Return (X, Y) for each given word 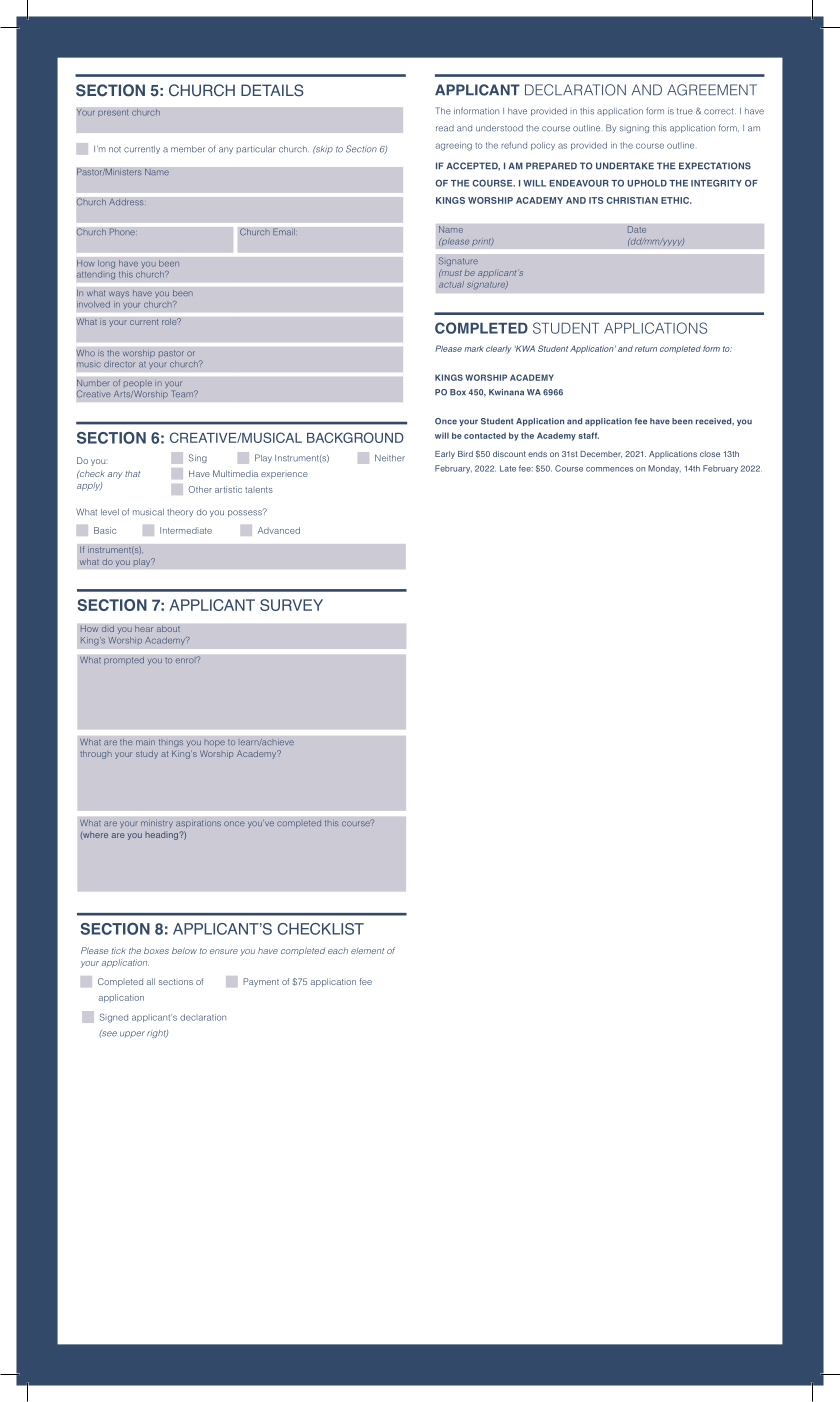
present (113, 113)
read (445, 128)
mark (474, 349)
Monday (664, 469)
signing (634, 129)
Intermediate (186, 530)
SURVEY (291, 605)
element (367, 951)
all (151, 981)
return (646, 349)
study (147, 755)
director (119, 364)
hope (214, 743)
